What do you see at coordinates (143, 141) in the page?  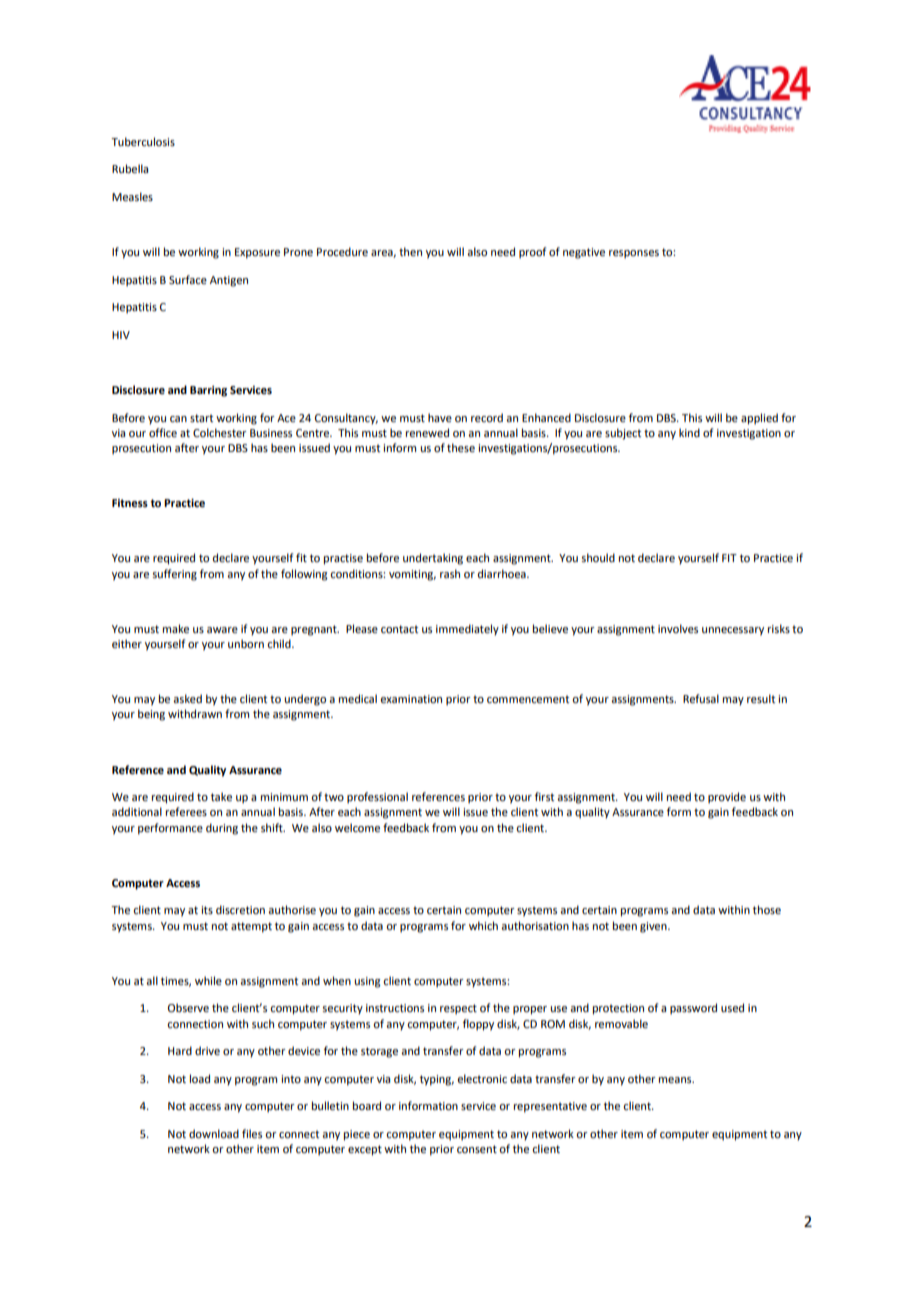 I see `Tuberculosis` at bounding box center [143, 141].
